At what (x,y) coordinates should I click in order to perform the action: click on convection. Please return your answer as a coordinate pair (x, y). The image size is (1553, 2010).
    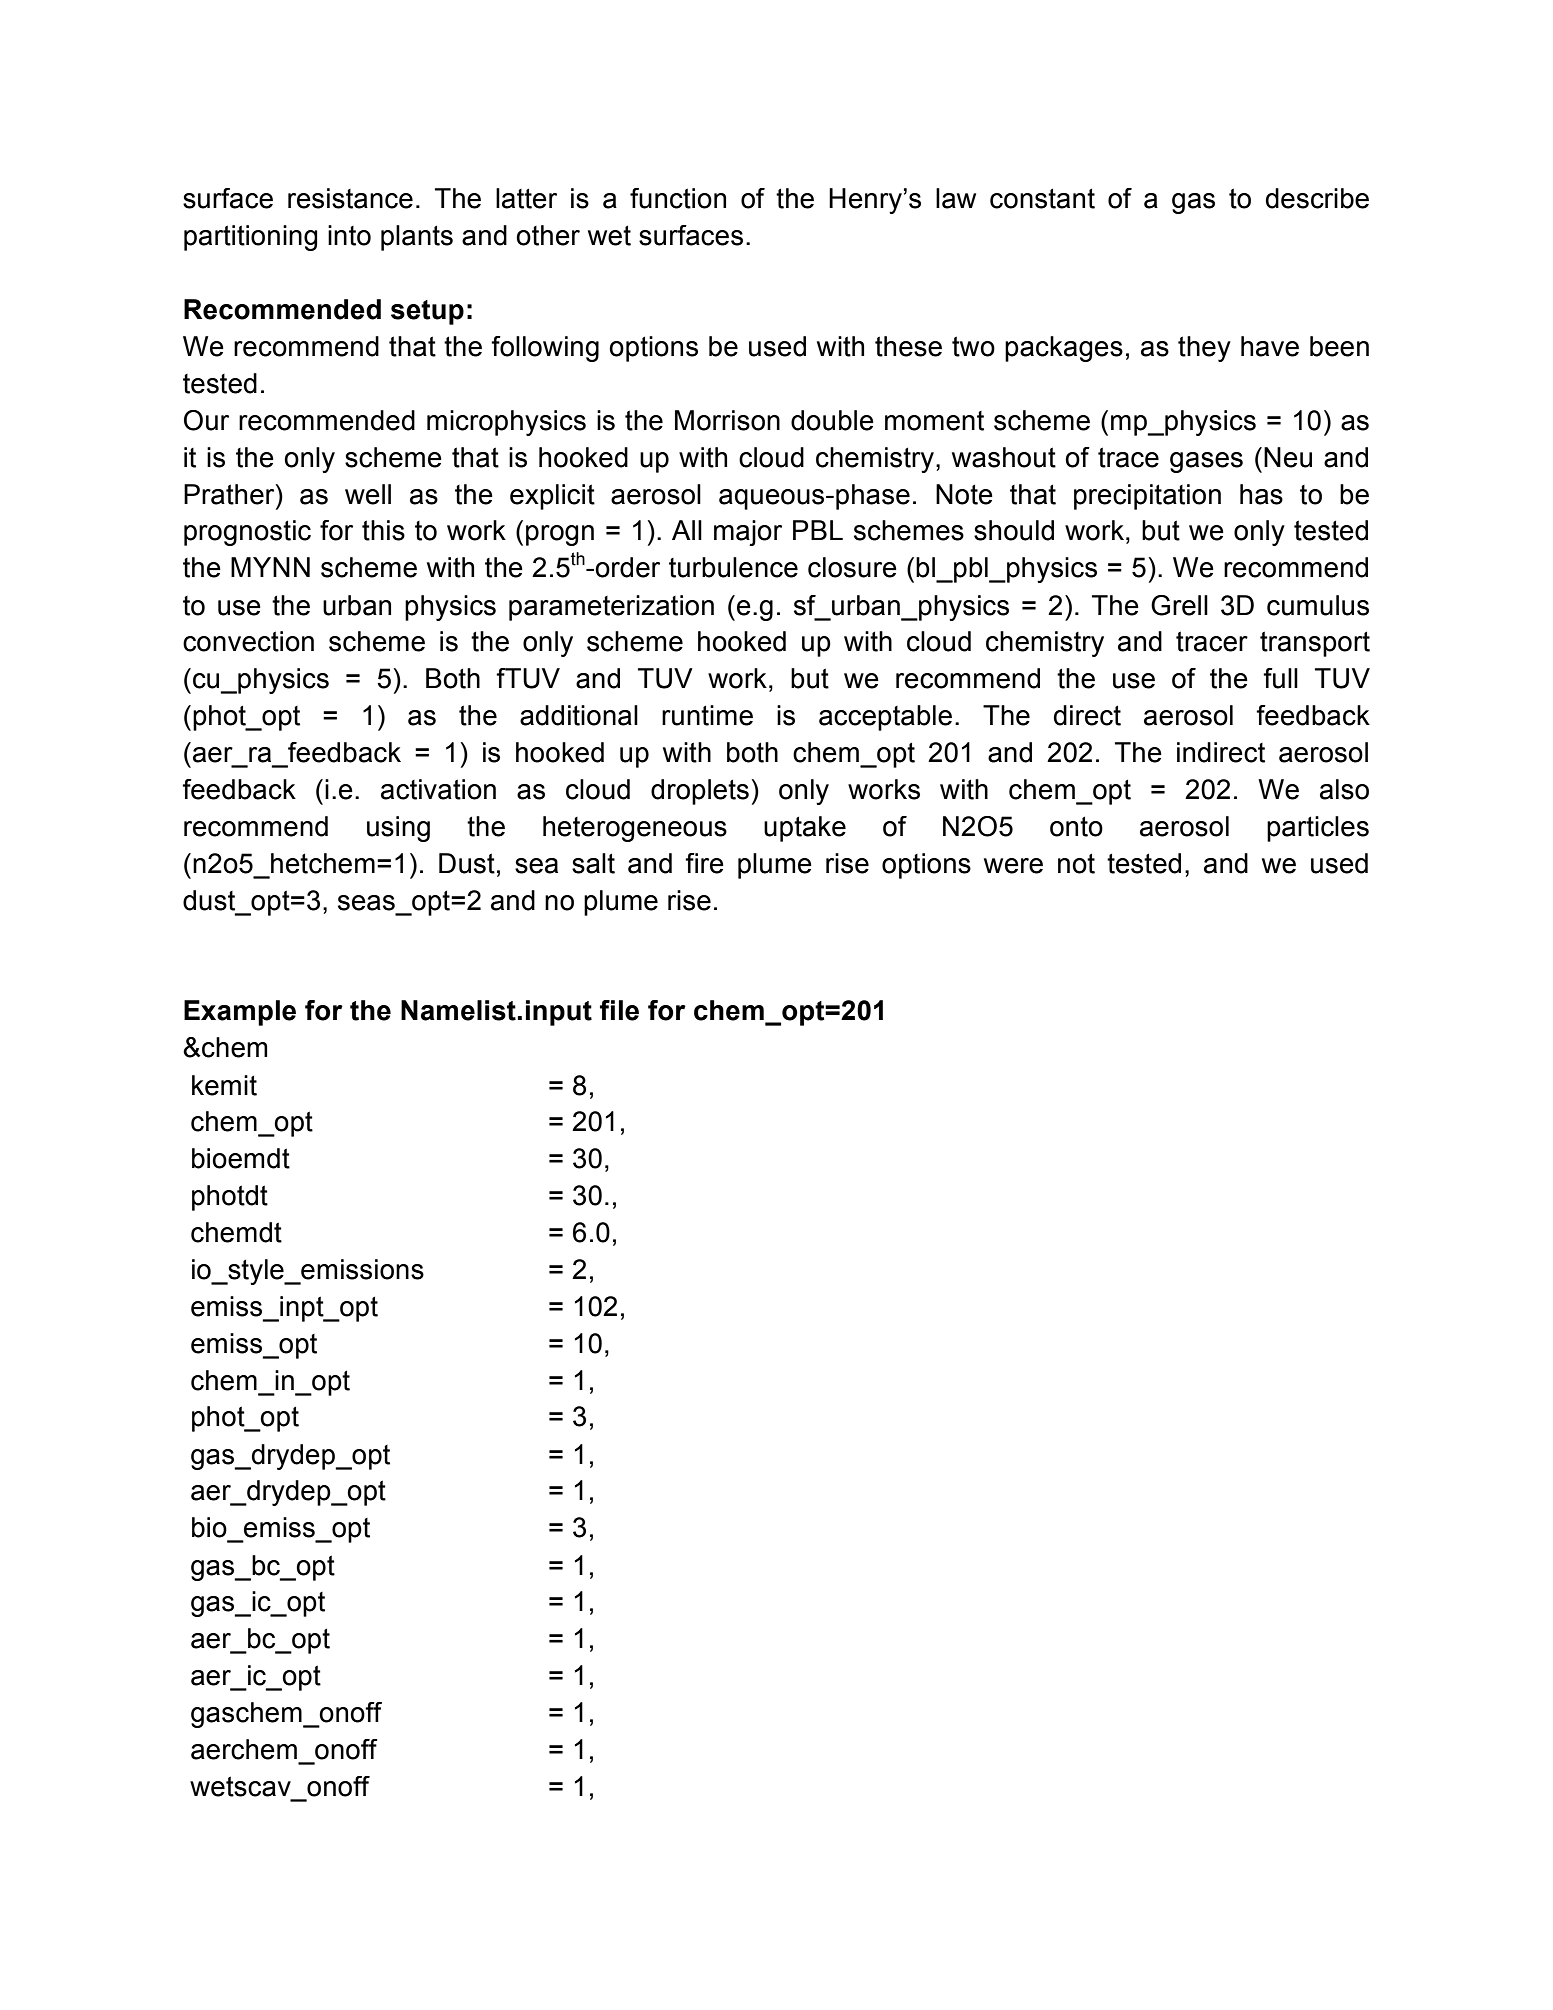
    Looking at the image, I should click on (248, 641).
